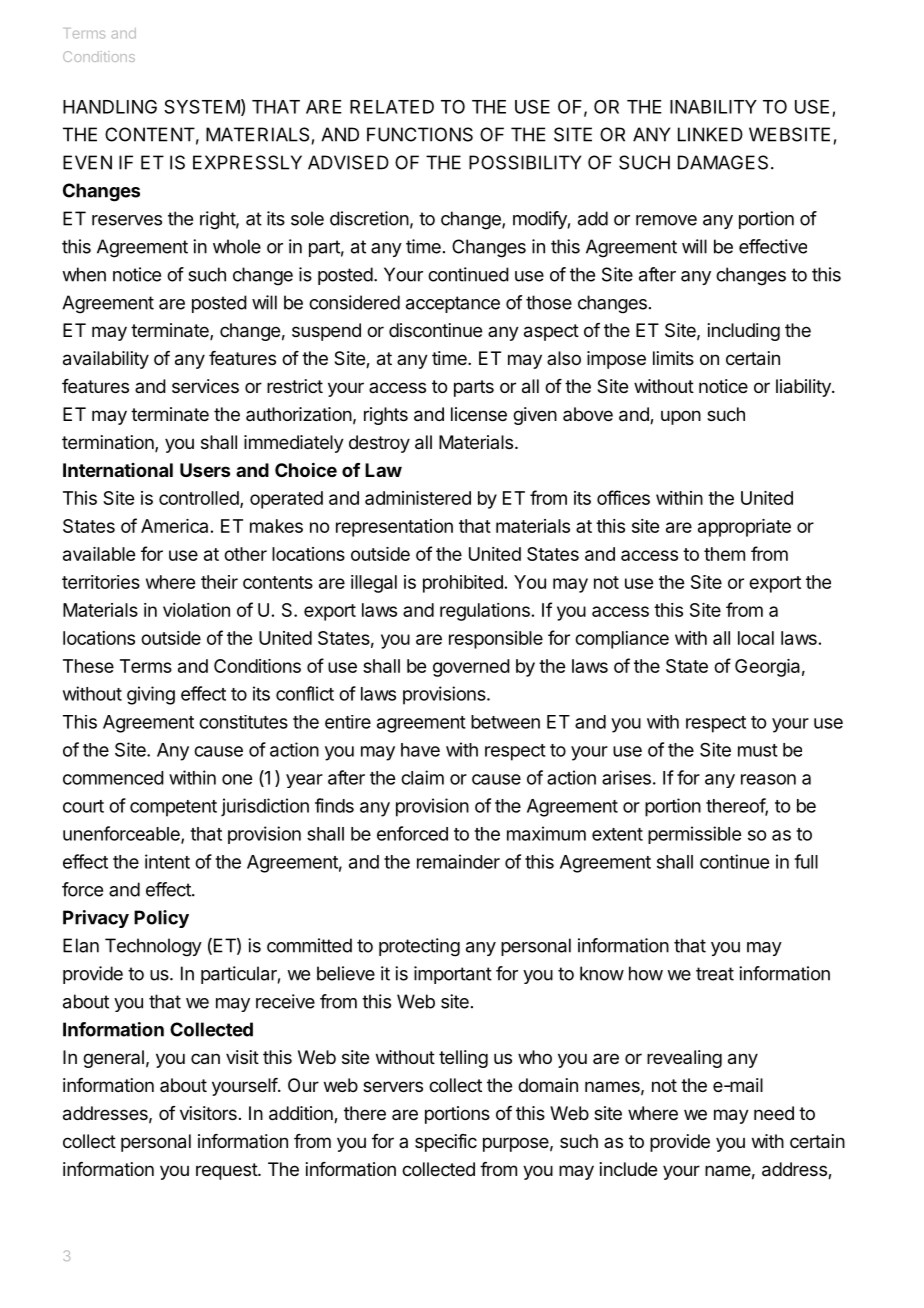 This page has height=1308, width=924. Describe the element at coordinates (418, 498) in the page. I see `administered` at that location.
